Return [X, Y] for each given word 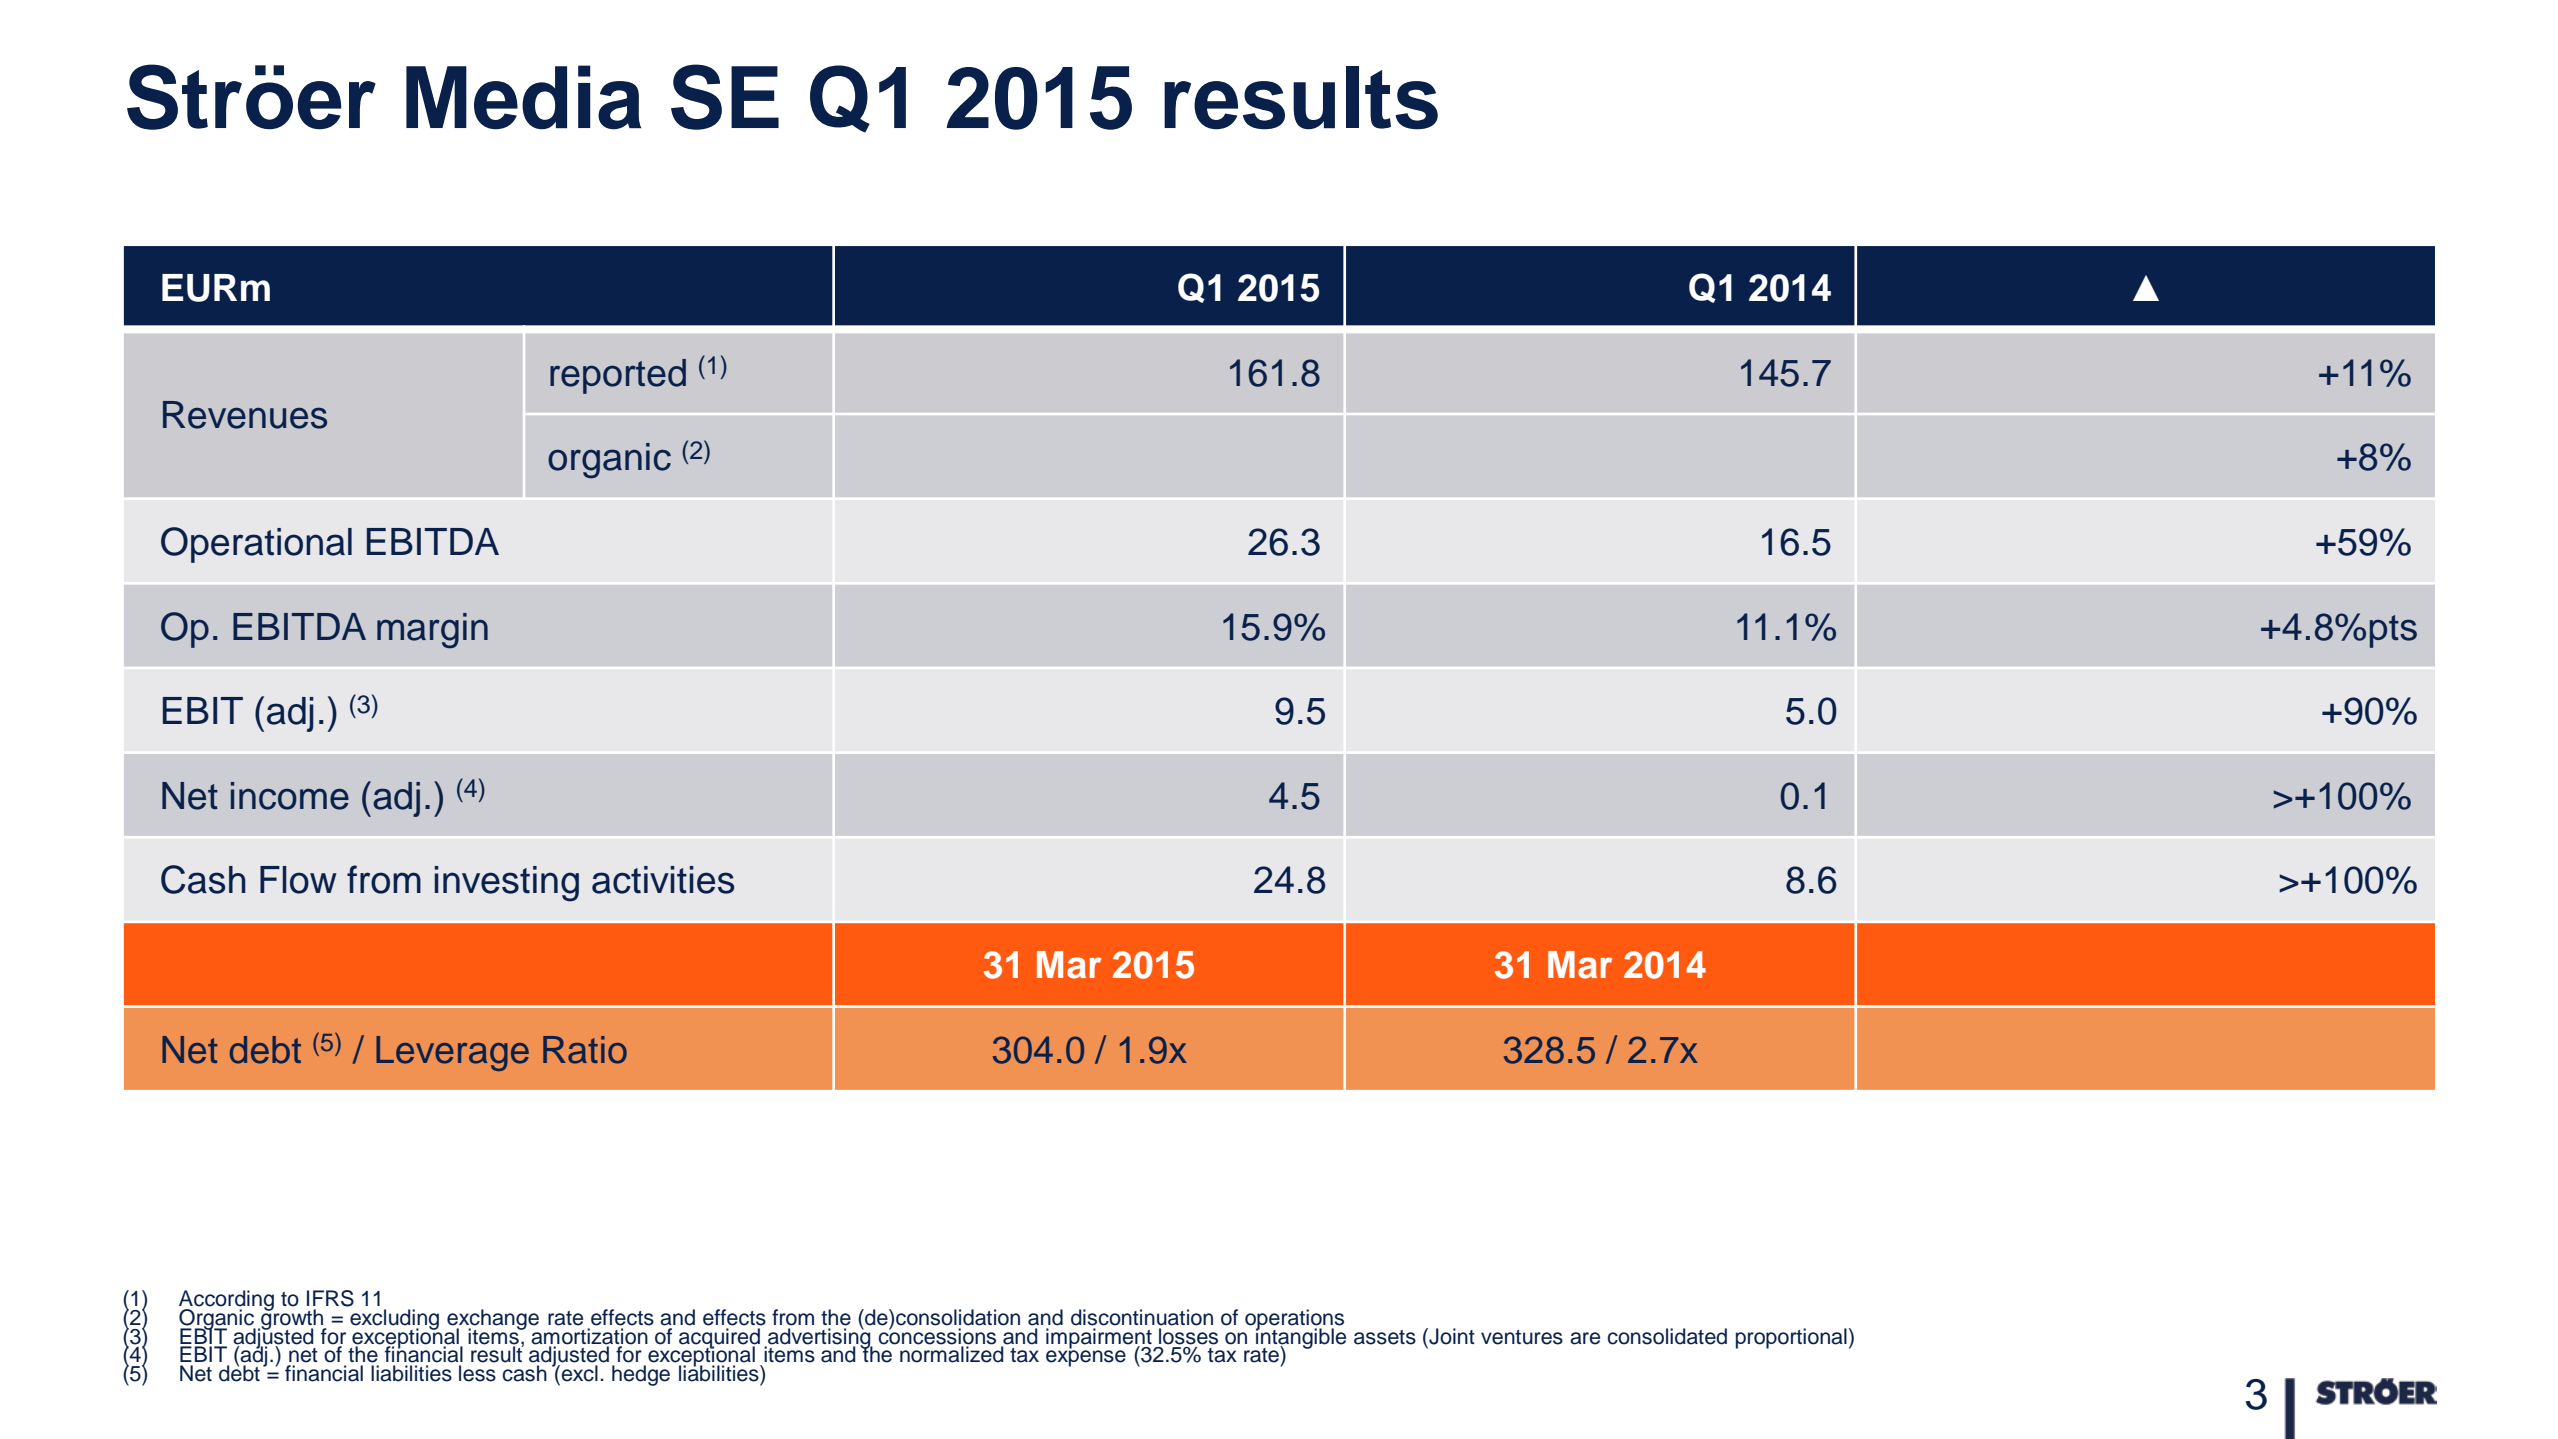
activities [663, 880]
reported [618, 376]
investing [506, 884]
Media [523, 97]
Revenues [245, 415]
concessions [937, 1335]
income [290, 796]
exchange [493, 1320]
